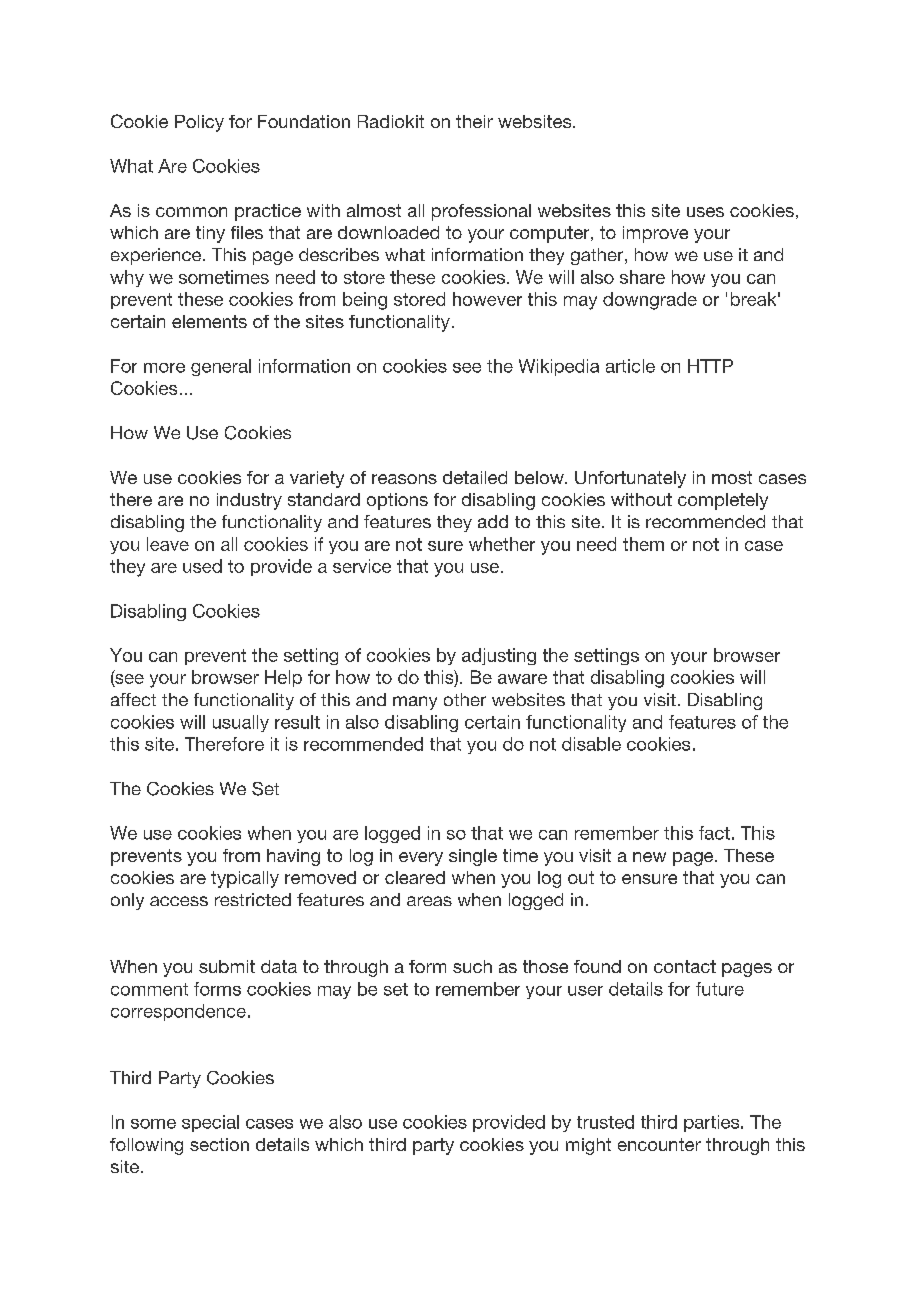 The width and height of the document is (924, 1308). I want to click on general, so click(221, 367).
